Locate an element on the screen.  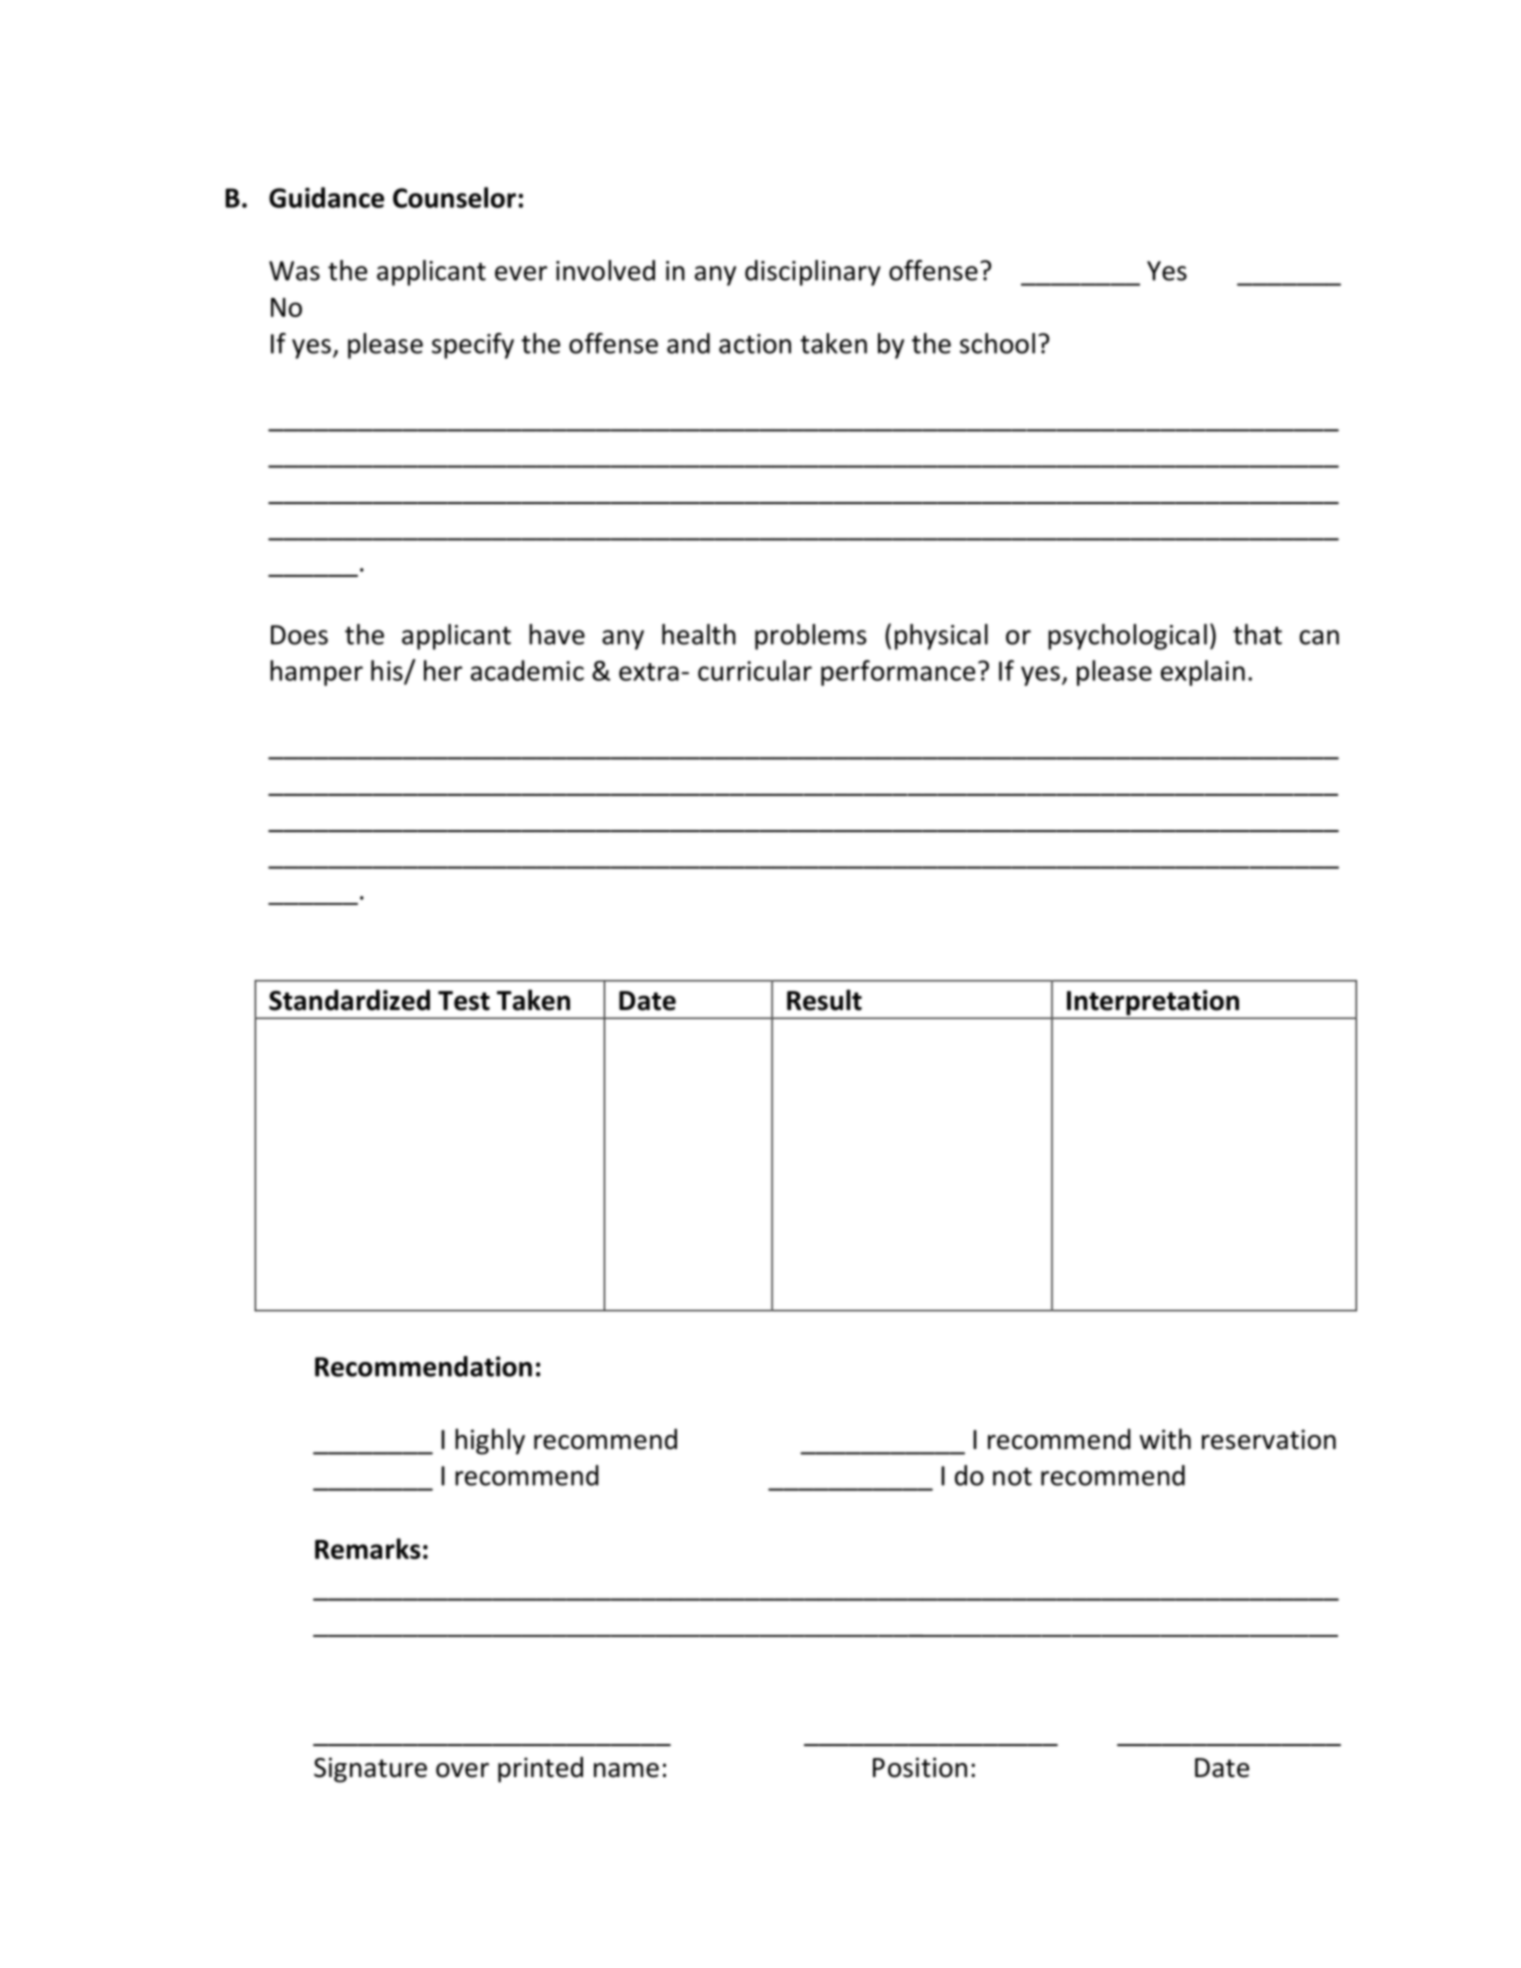
Position is located at coordinates (920, 1767).
